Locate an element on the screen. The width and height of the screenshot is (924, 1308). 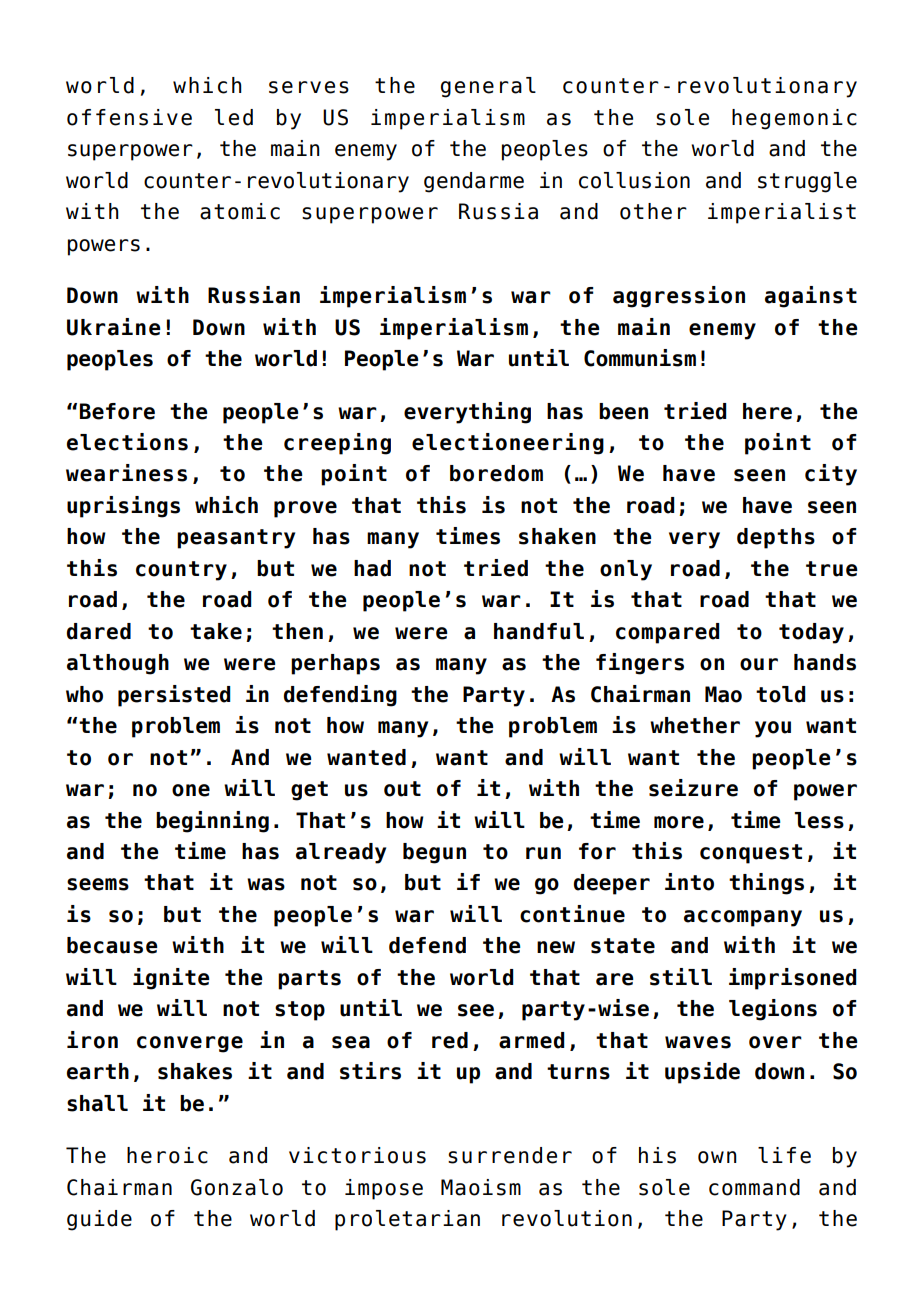
accompany is located at coordinates (743, 918).
